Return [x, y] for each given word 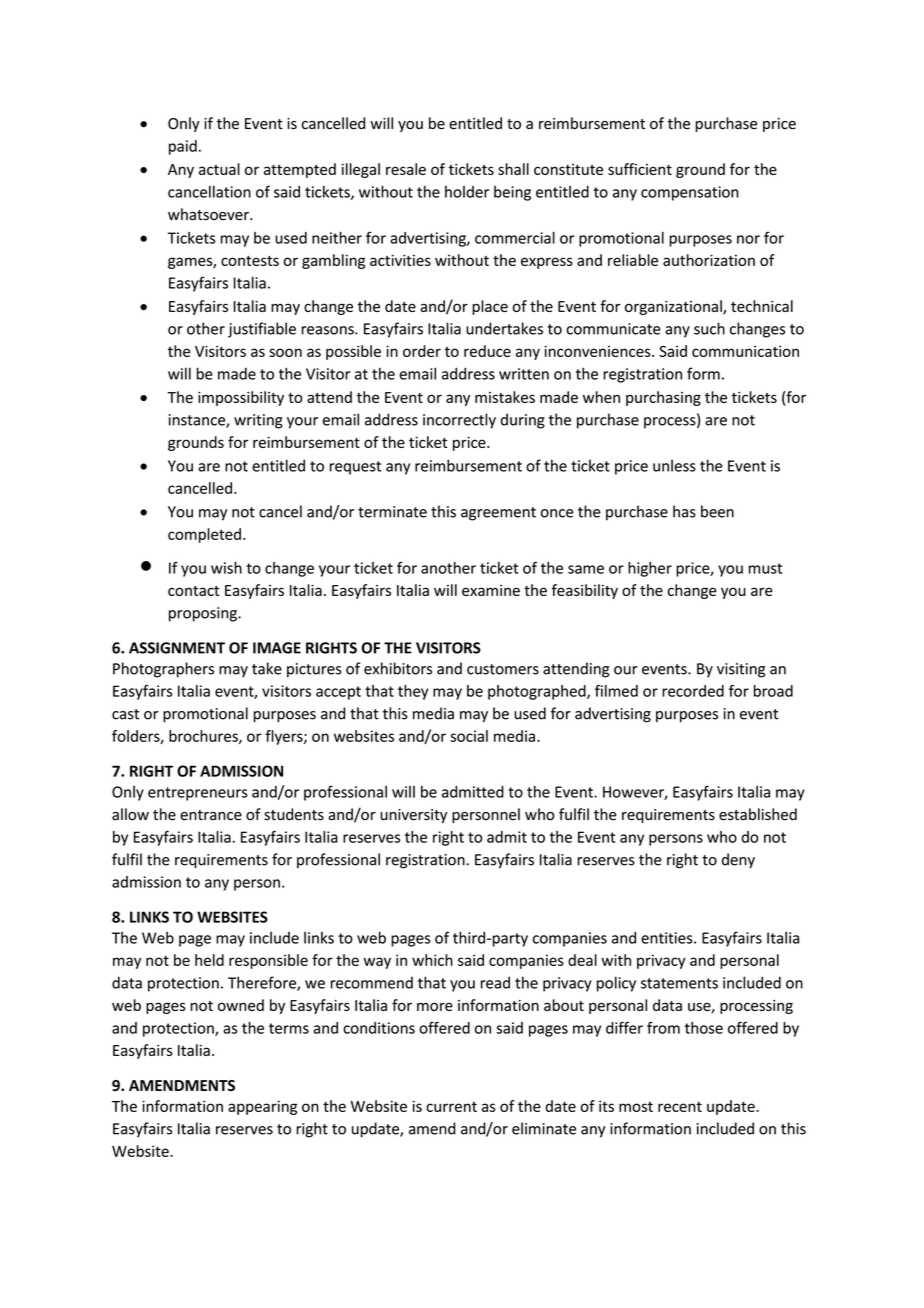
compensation [689, 193]
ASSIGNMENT [177, 648]
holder [467, 192]
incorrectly [459, 421]
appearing [262, 1107]
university [413, 816]
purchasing [663, 398]
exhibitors [398, 668]
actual [219, 169]
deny [738, 861]
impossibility [241, 398]
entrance [211, 815]
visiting [741, 670]
